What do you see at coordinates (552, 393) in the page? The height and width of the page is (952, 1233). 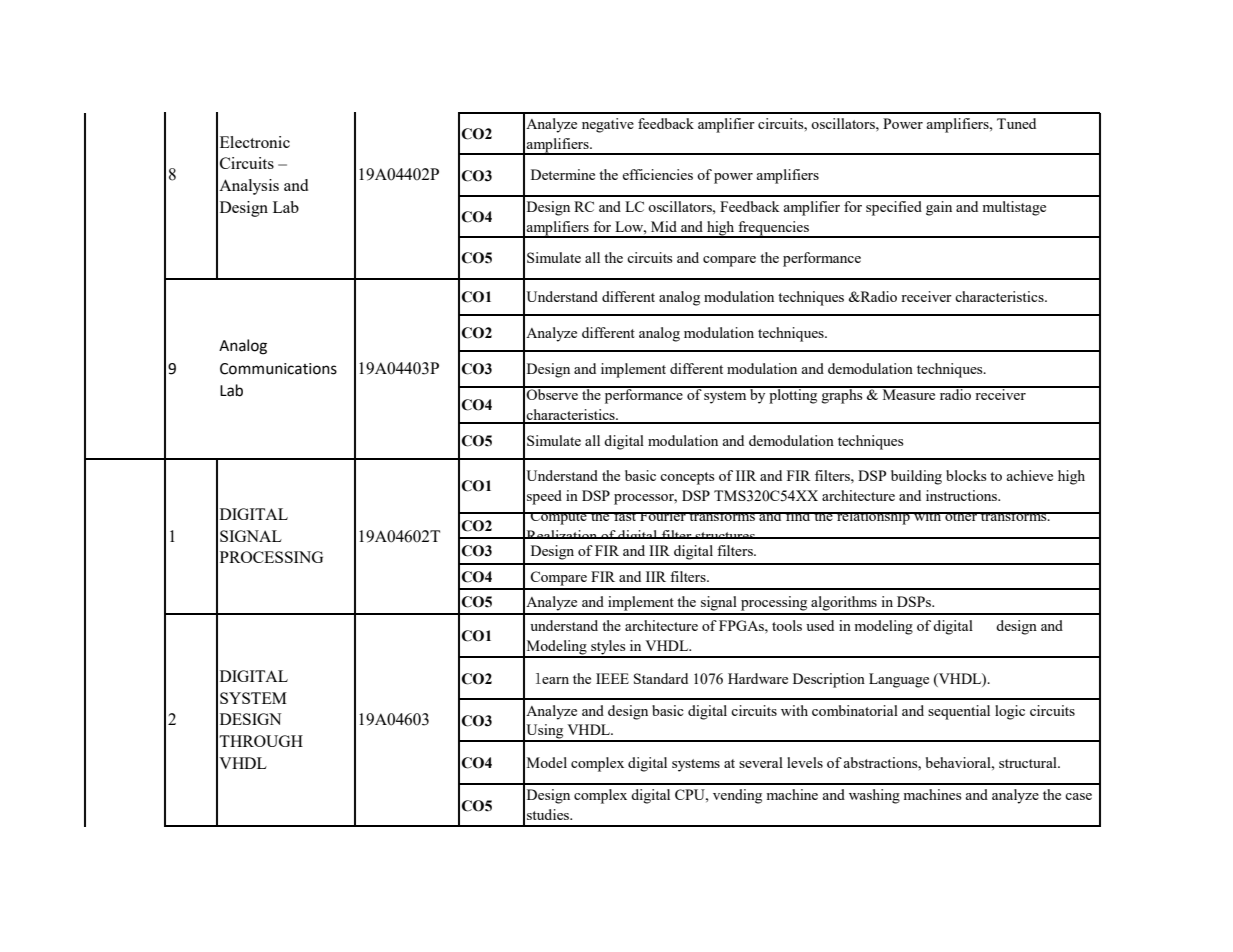 I see `Observe` at bounding box center [552, 393].
